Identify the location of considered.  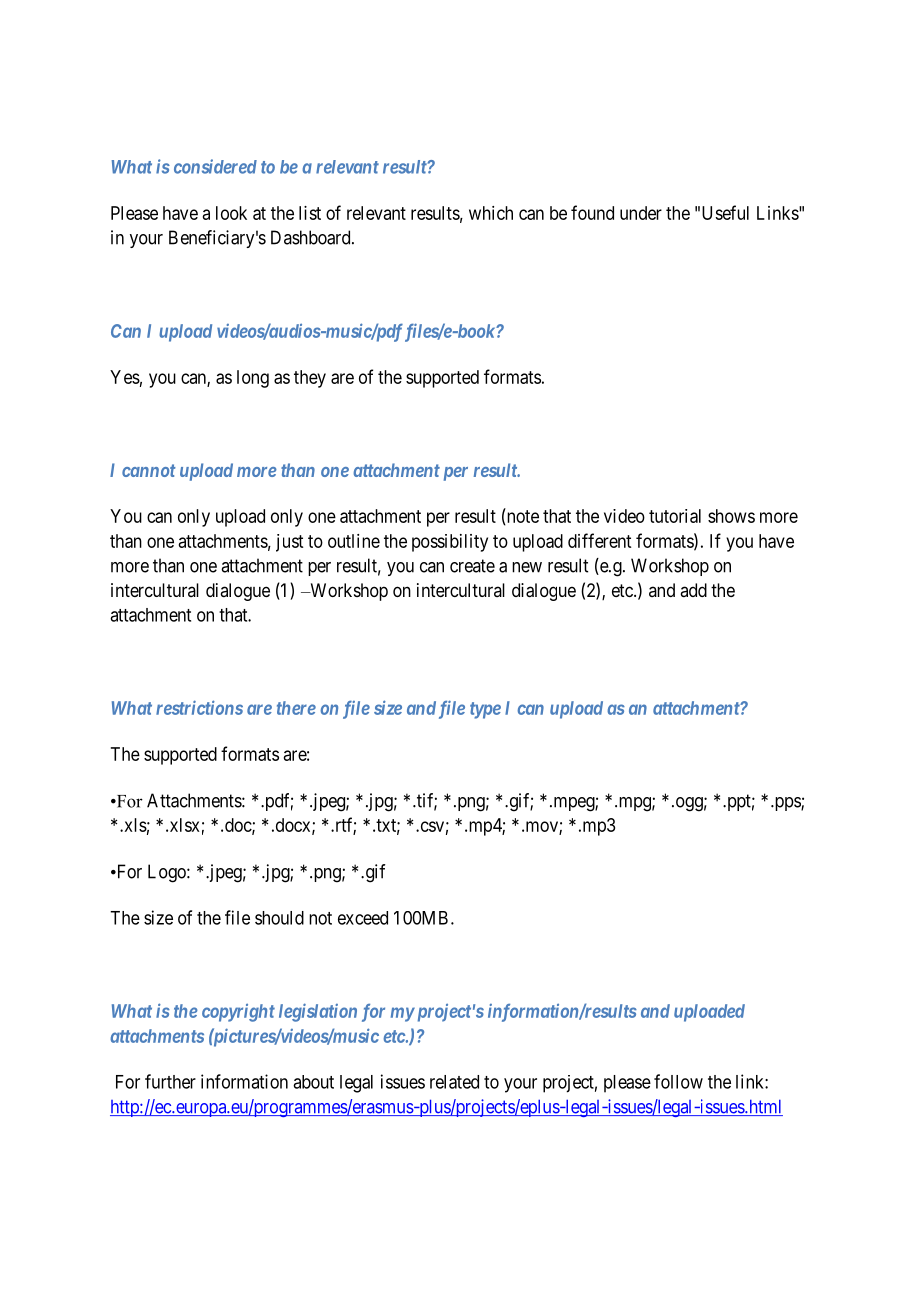
(215, 166).
